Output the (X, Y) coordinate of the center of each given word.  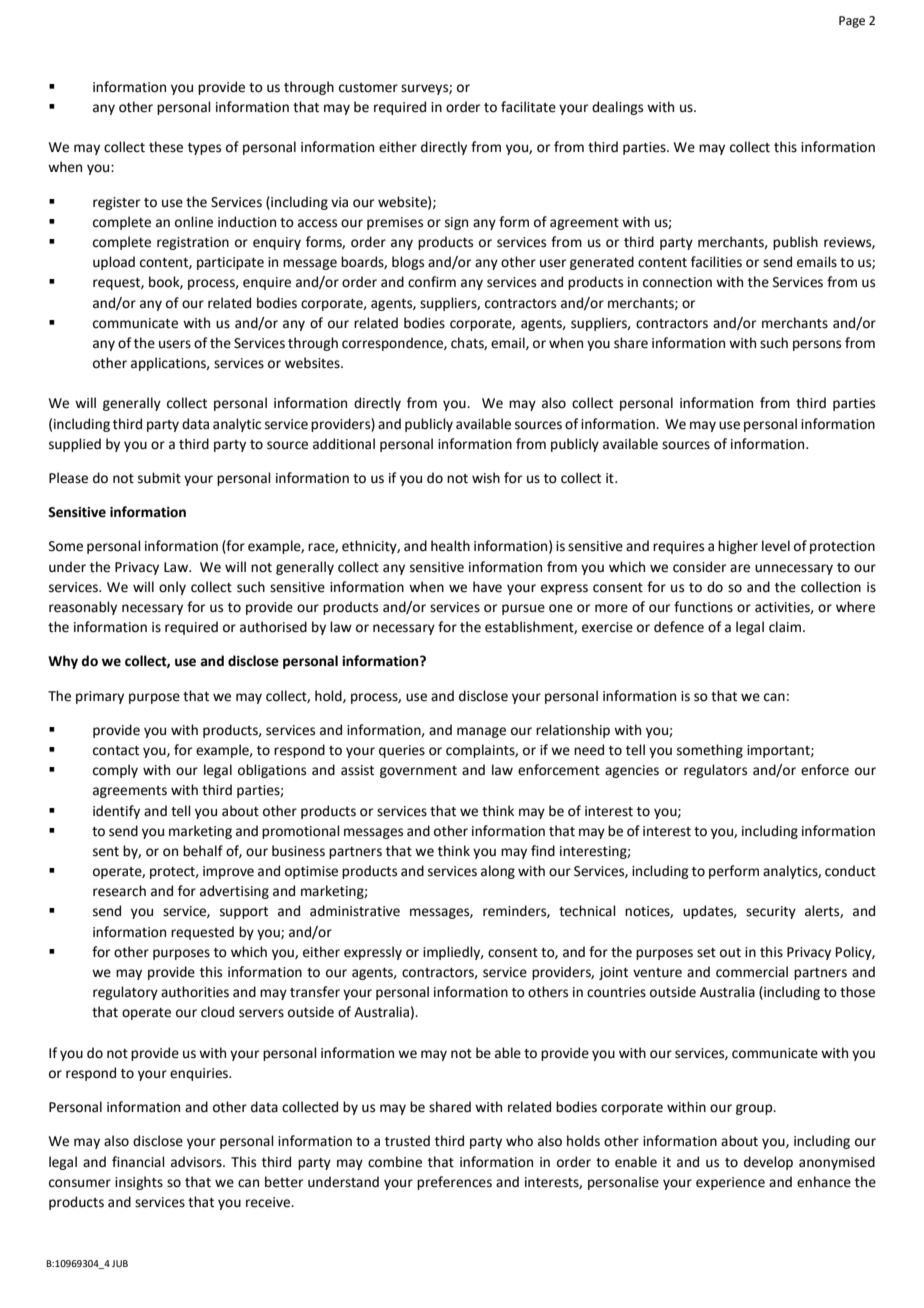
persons (817, 345)
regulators (715, 771)
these (166, 147)
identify (116, 812)
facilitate (528, 107)
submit (159, 478)
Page (852, 22)
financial (138, 1162)
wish (486, 478)
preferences (454, 1183)
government (418, 772)
